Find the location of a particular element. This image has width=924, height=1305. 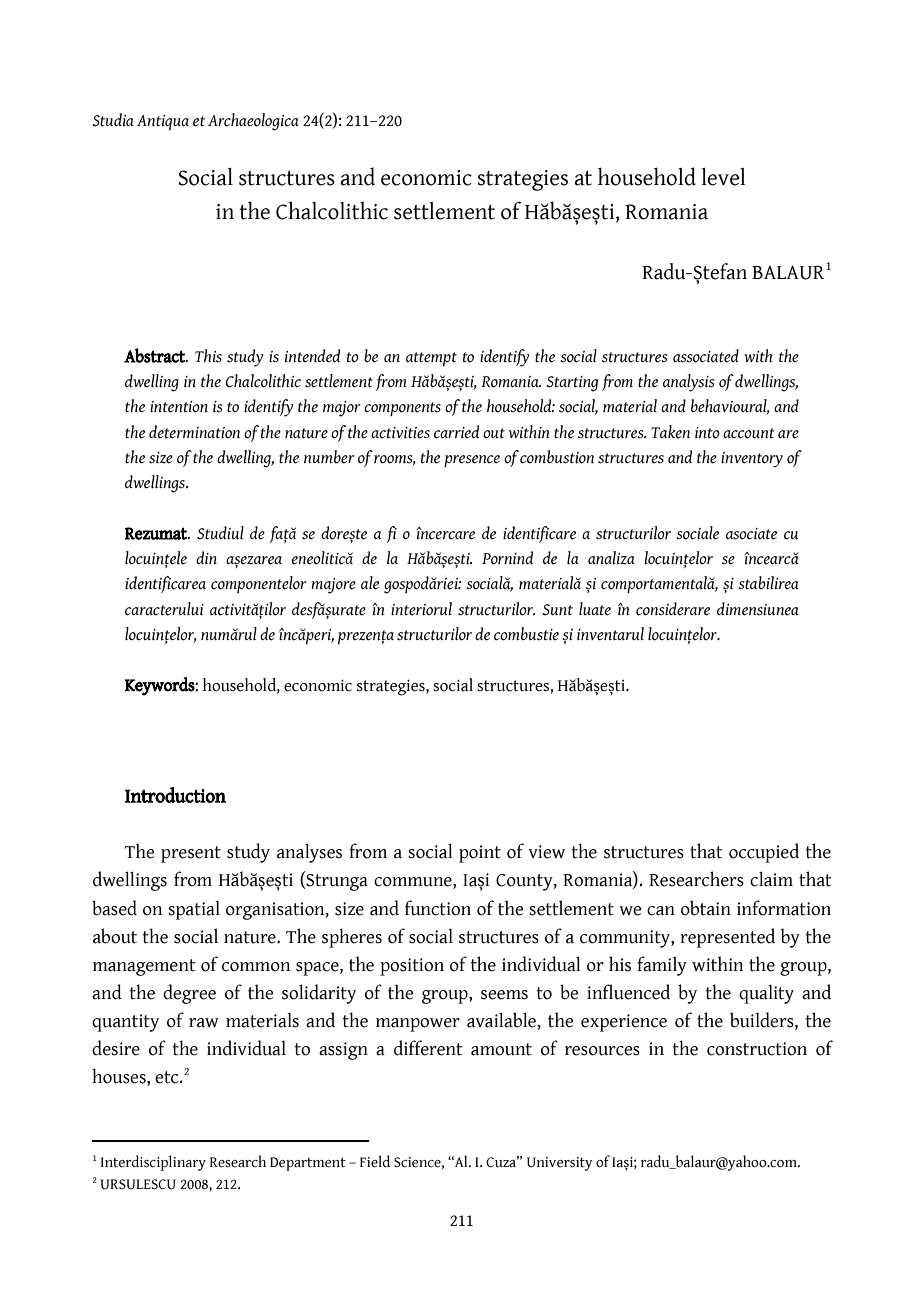

attempt is located at coordinates (431, 359).
